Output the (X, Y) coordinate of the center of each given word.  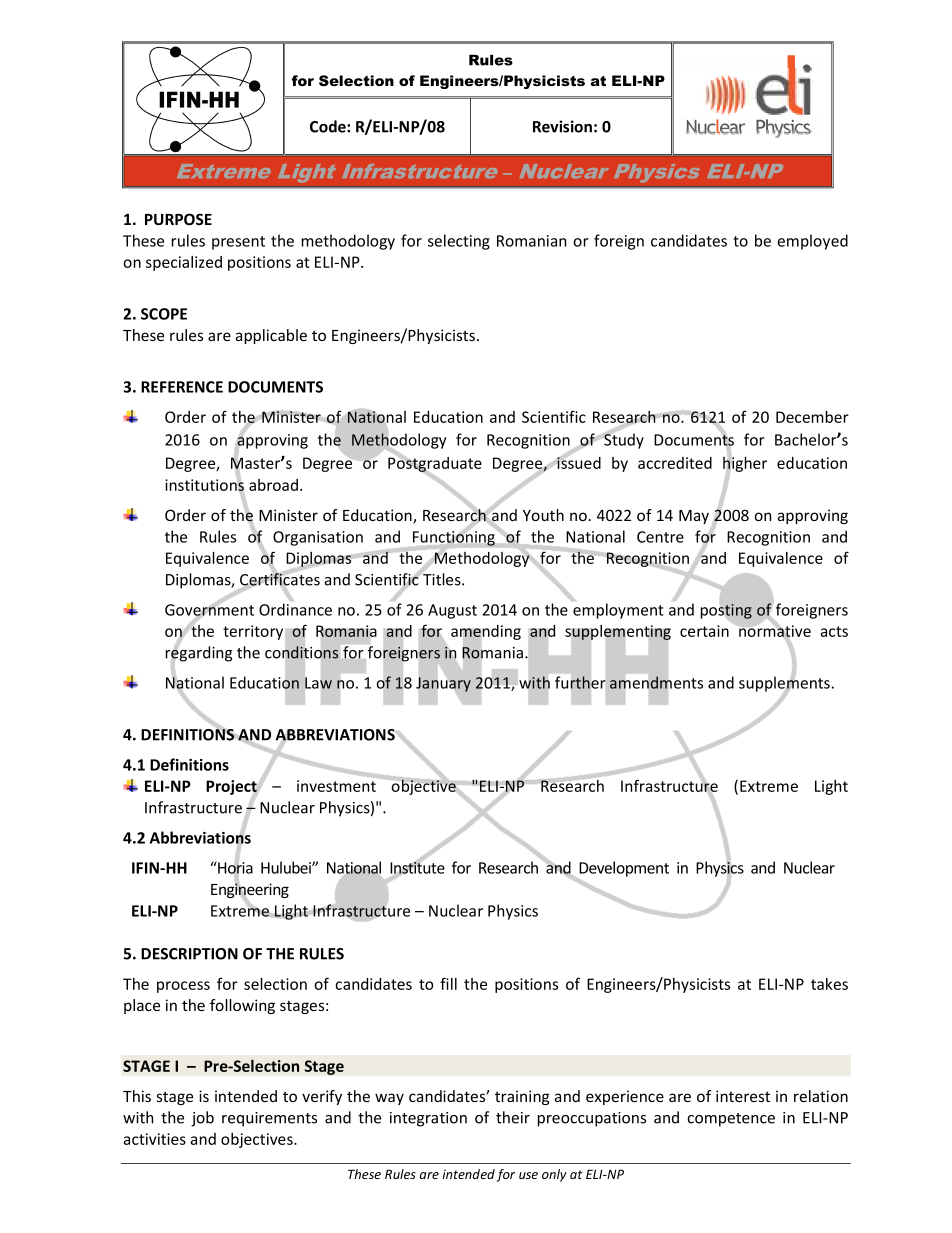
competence (731, 1120)
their (513, 1117)
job (202, 1119)
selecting (459, 242)
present (238, 243)
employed (812, 242)
